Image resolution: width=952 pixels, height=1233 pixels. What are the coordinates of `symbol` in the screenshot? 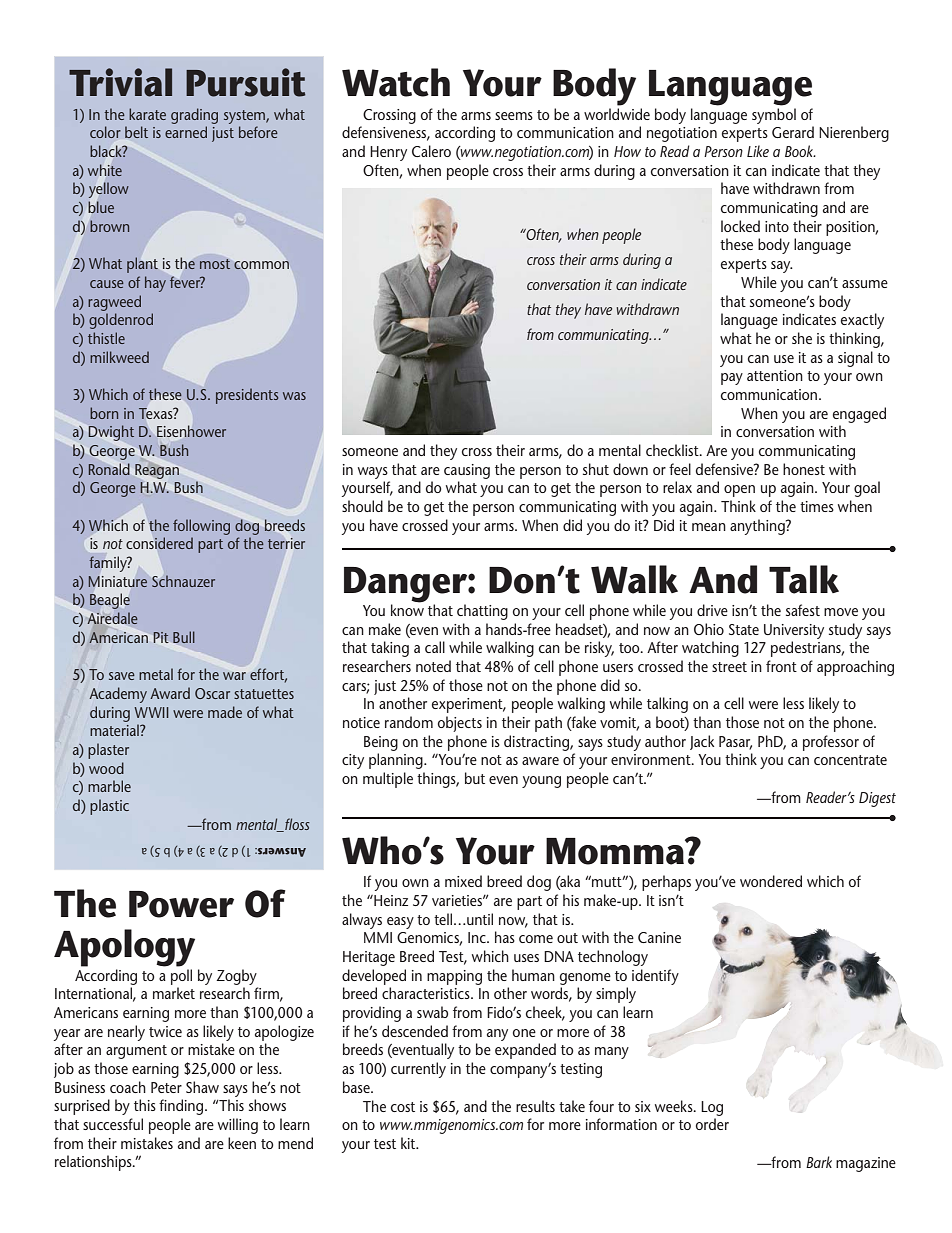 It's located at (774, 116).
